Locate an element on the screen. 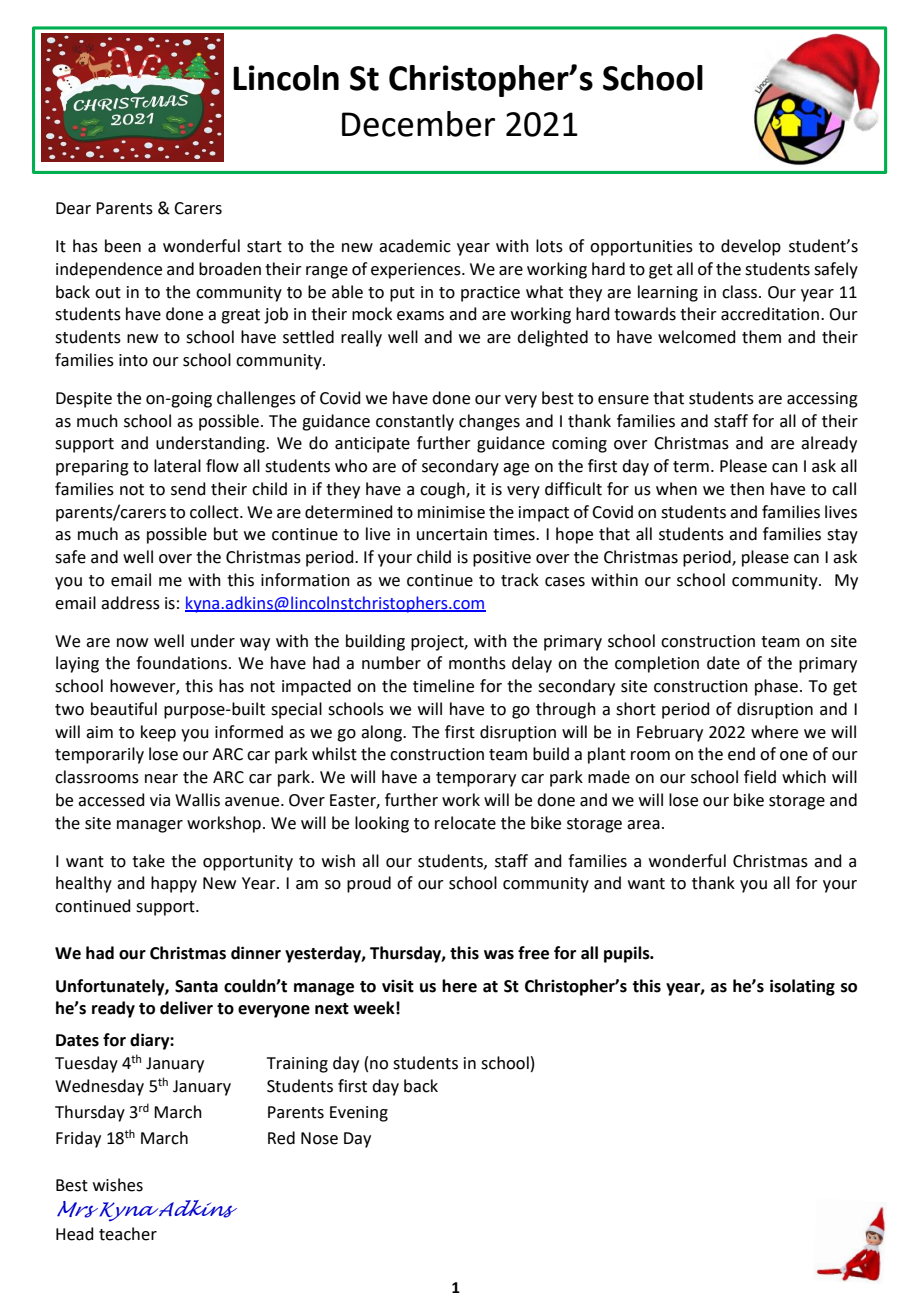 Image resolution: width=924 pixels, height=1308 pixels. develop is located at coordinates (751, 247).
